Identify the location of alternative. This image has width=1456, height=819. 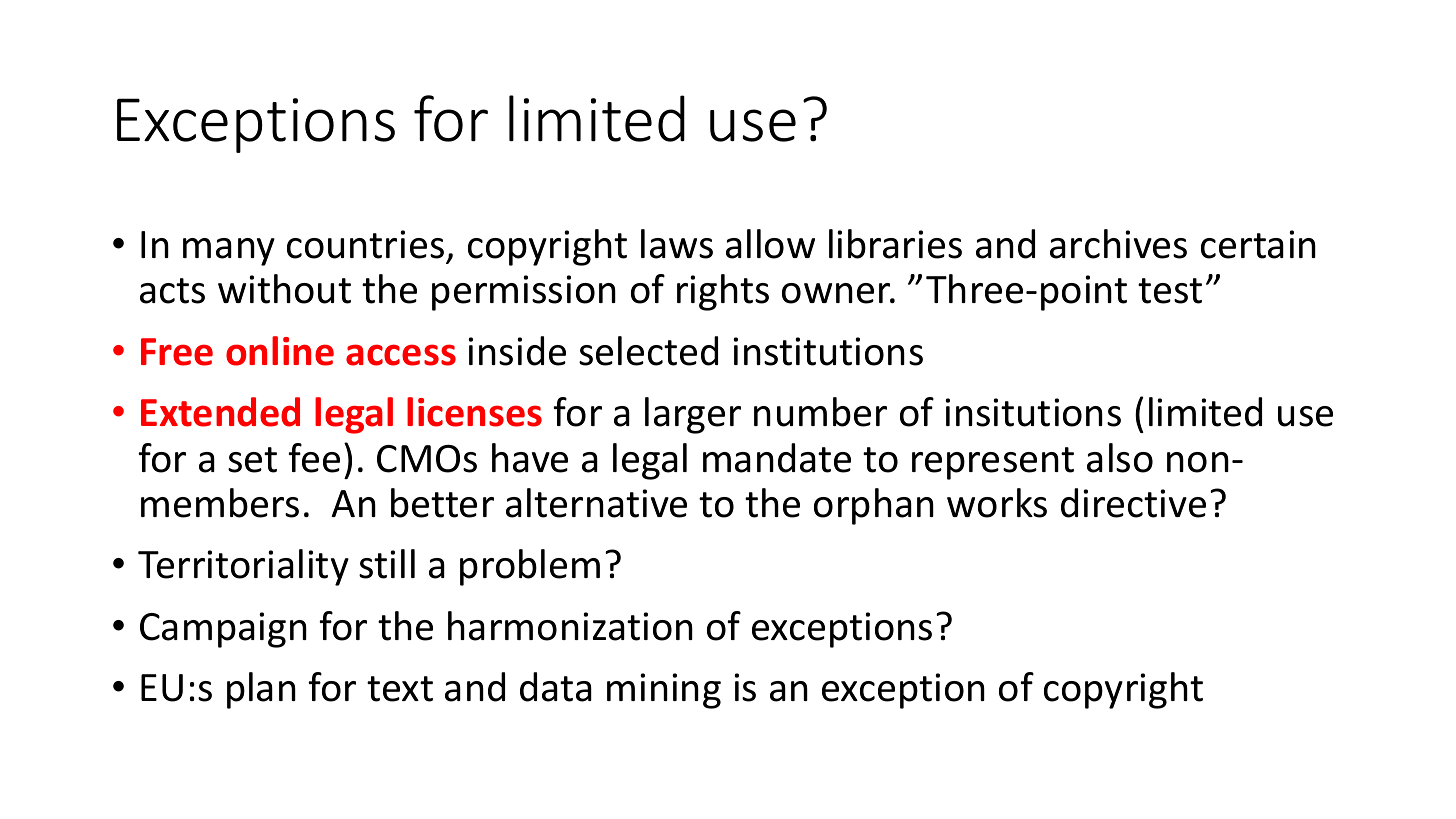
(596, 503).
